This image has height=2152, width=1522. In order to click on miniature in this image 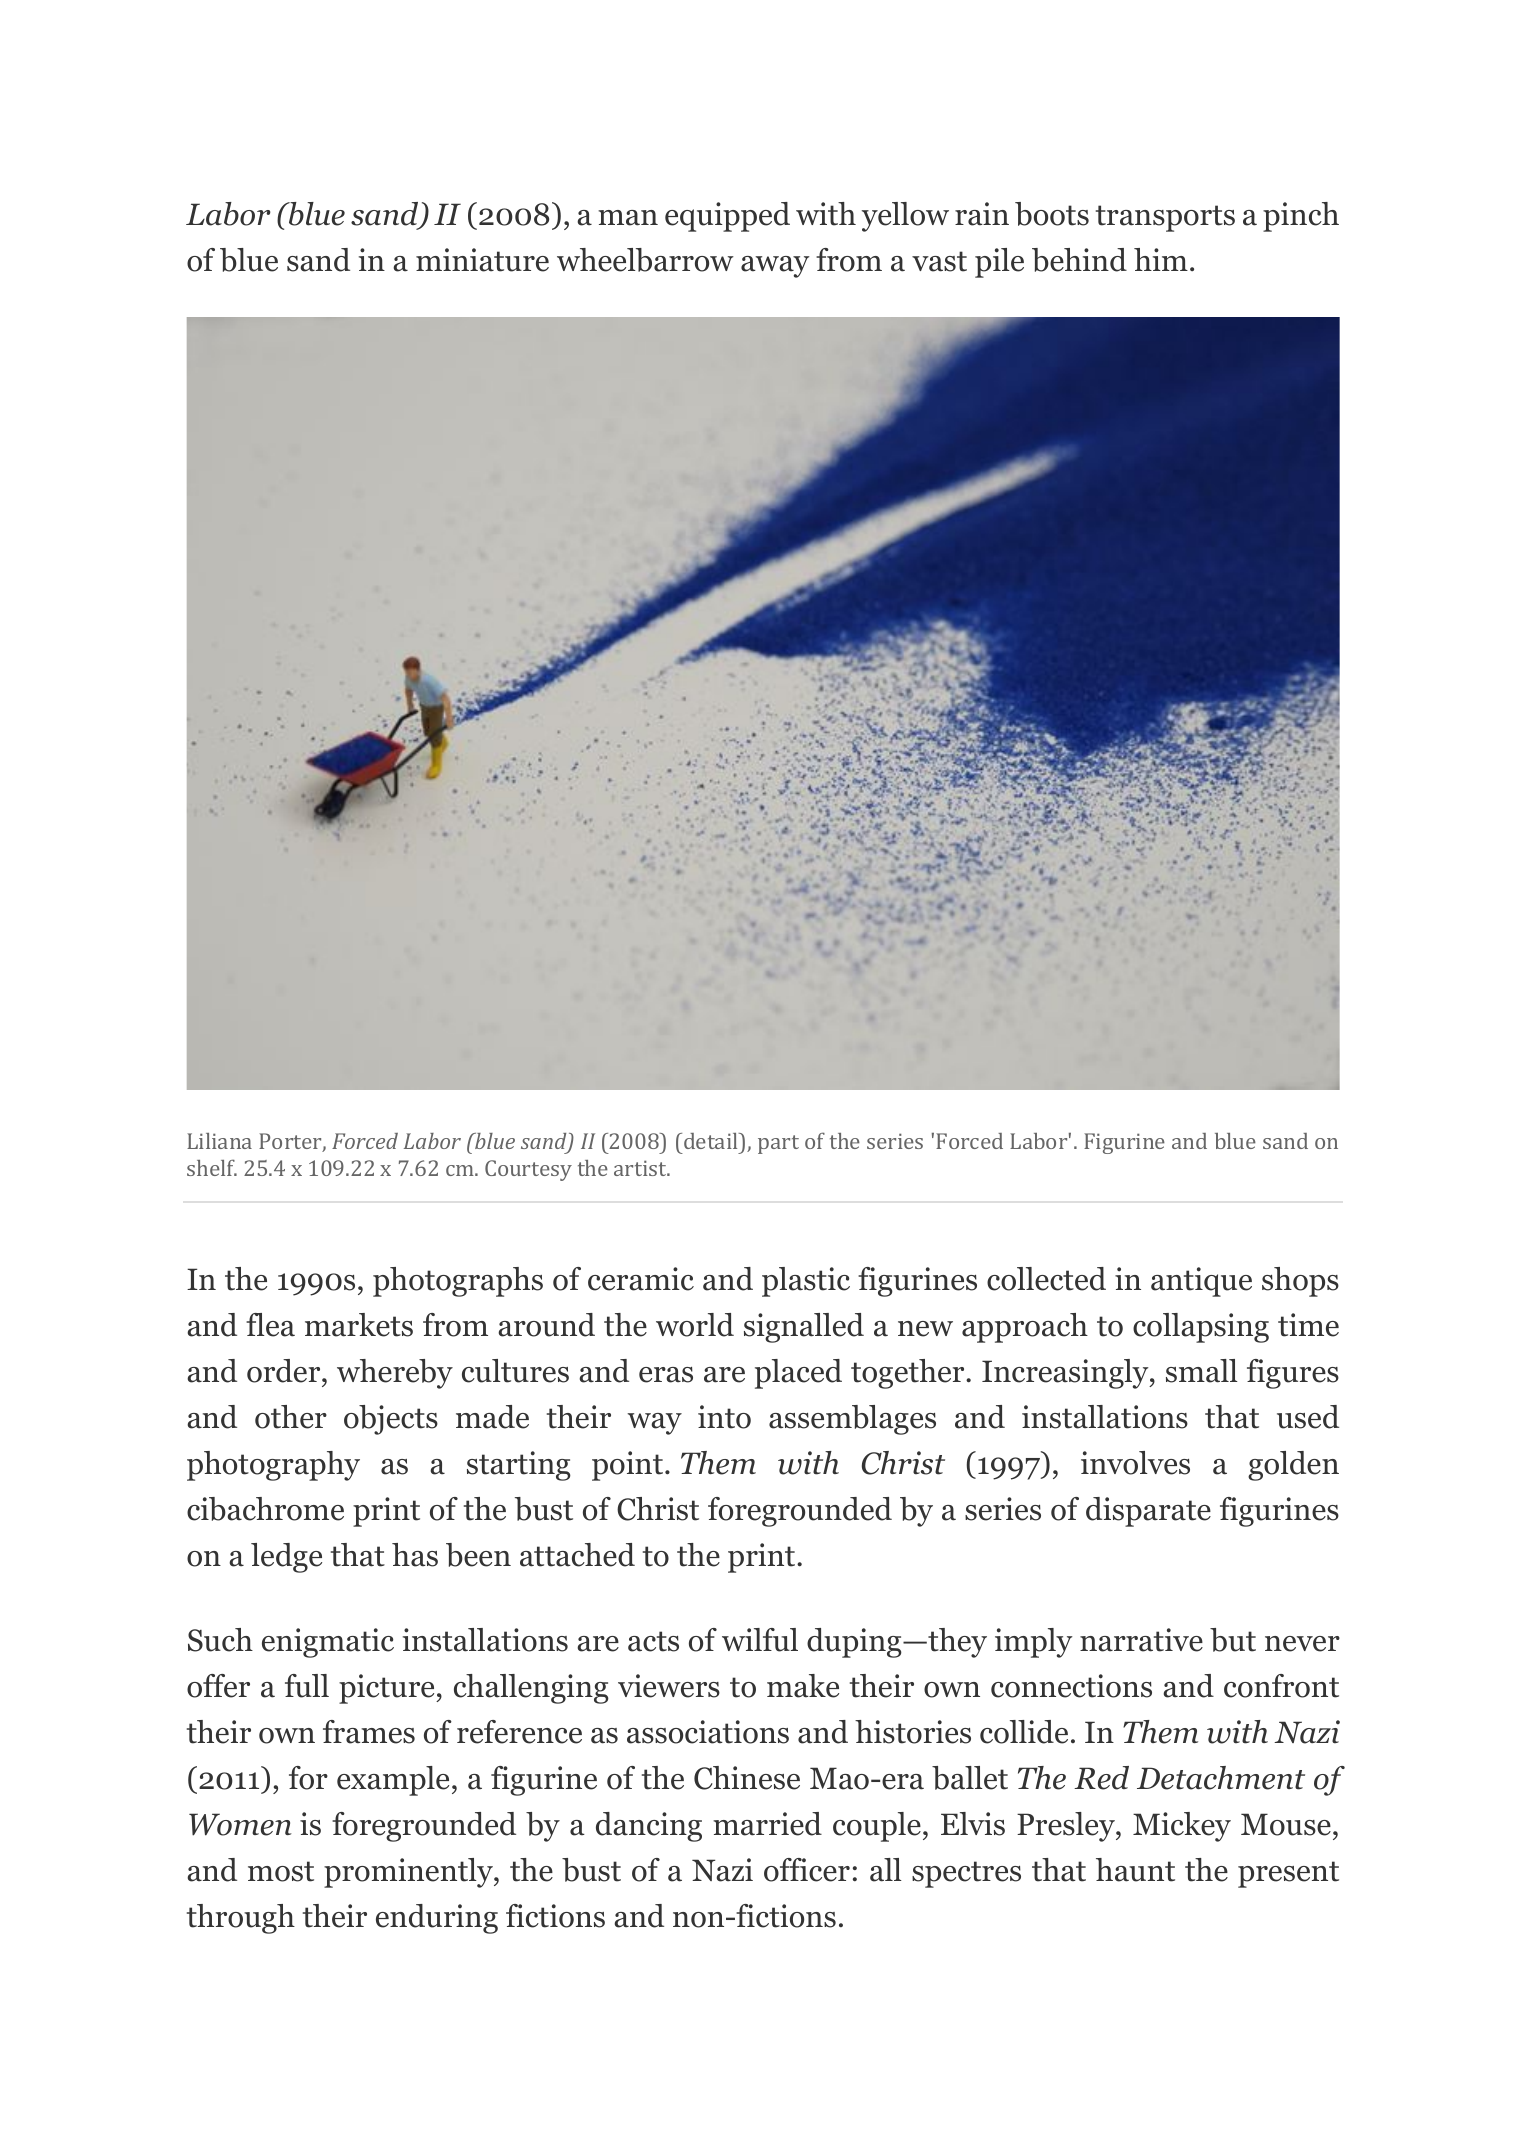, I will do `click(482, 260)`.
